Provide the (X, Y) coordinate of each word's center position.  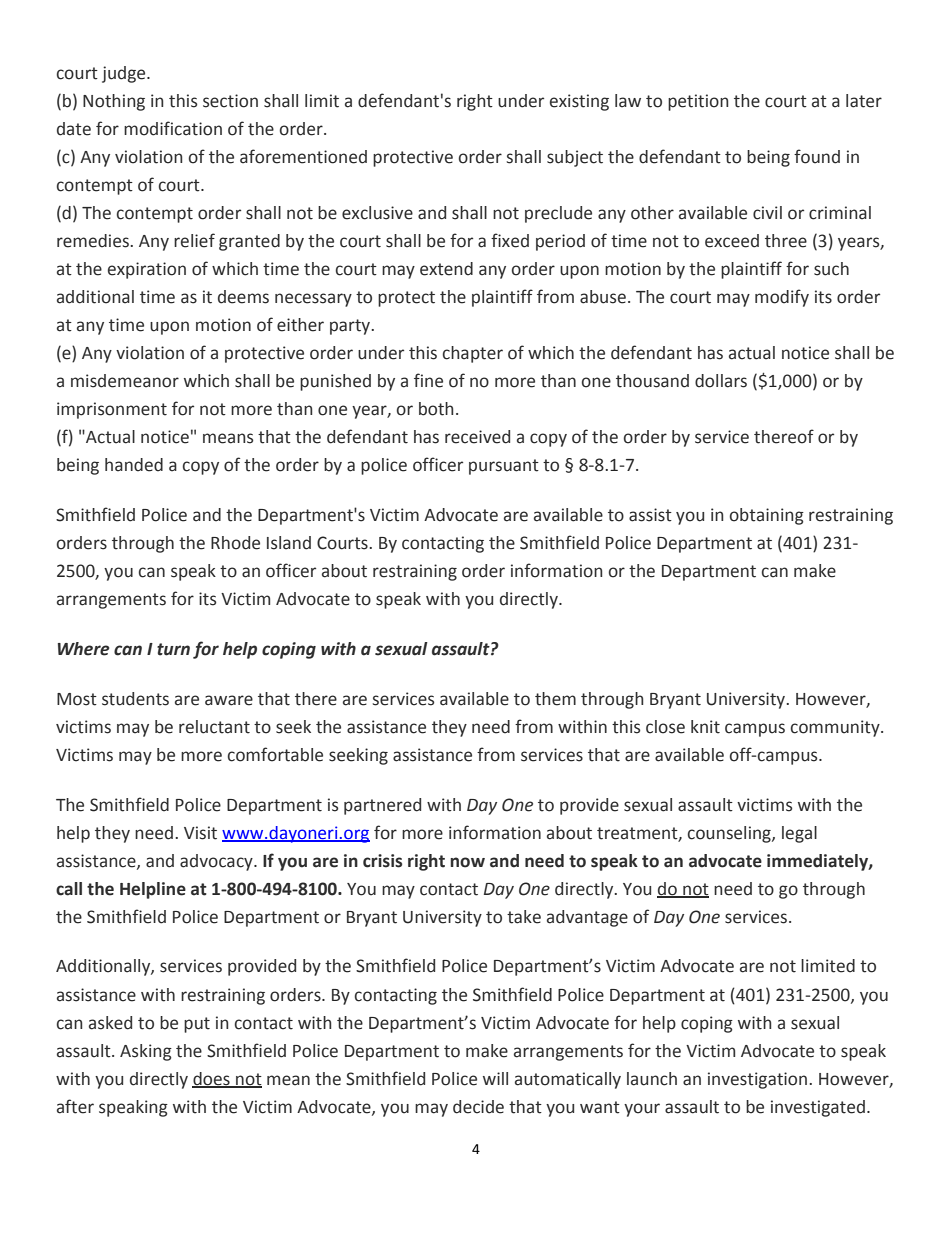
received (477, 437)
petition (698, 102)
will (495, 1078)
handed (134, 465)
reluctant (214, 727)
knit (705, 727)
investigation (757, 1080)
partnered (382, 806)
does (212, 1079)
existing (579, 102)
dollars (721, 381)
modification (173, 128)
